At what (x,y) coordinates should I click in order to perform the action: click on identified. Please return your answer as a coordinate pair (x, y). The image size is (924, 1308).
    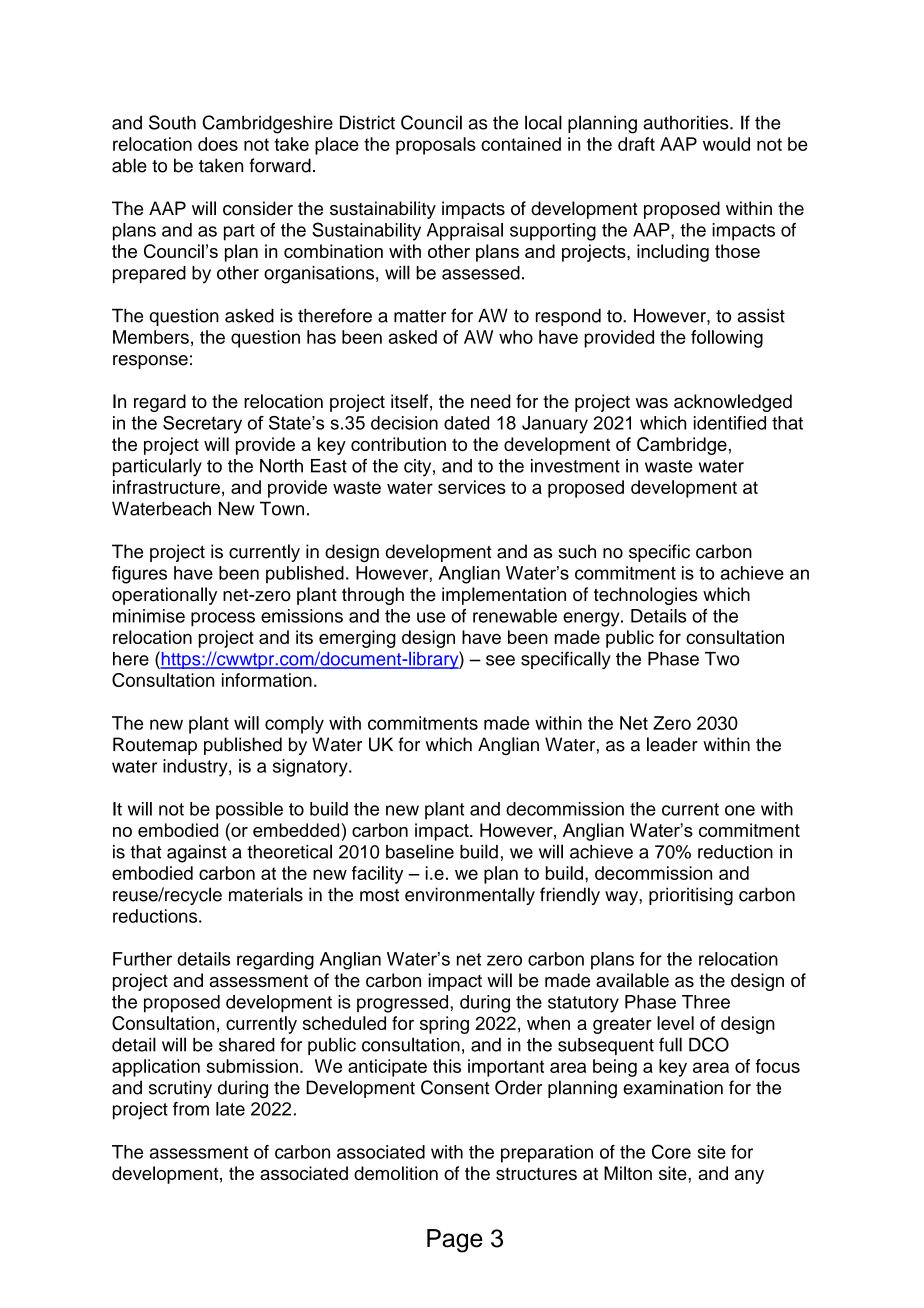
    Looking at the image, I should click on (730, 423).
